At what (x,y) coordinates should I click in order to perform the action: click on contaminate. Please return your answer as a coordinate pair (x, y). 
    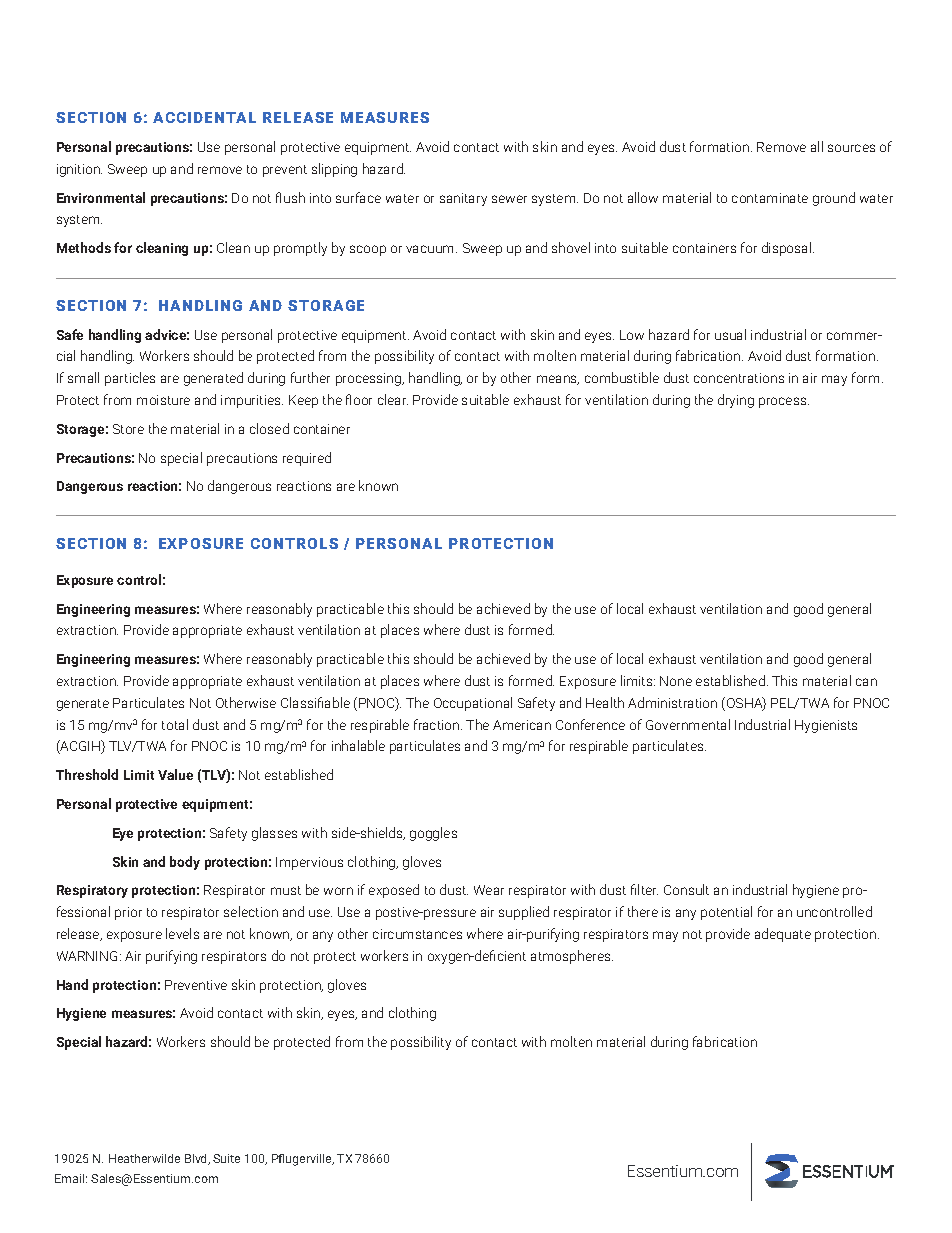
    Looking at the image, I should click on (770, 198).
